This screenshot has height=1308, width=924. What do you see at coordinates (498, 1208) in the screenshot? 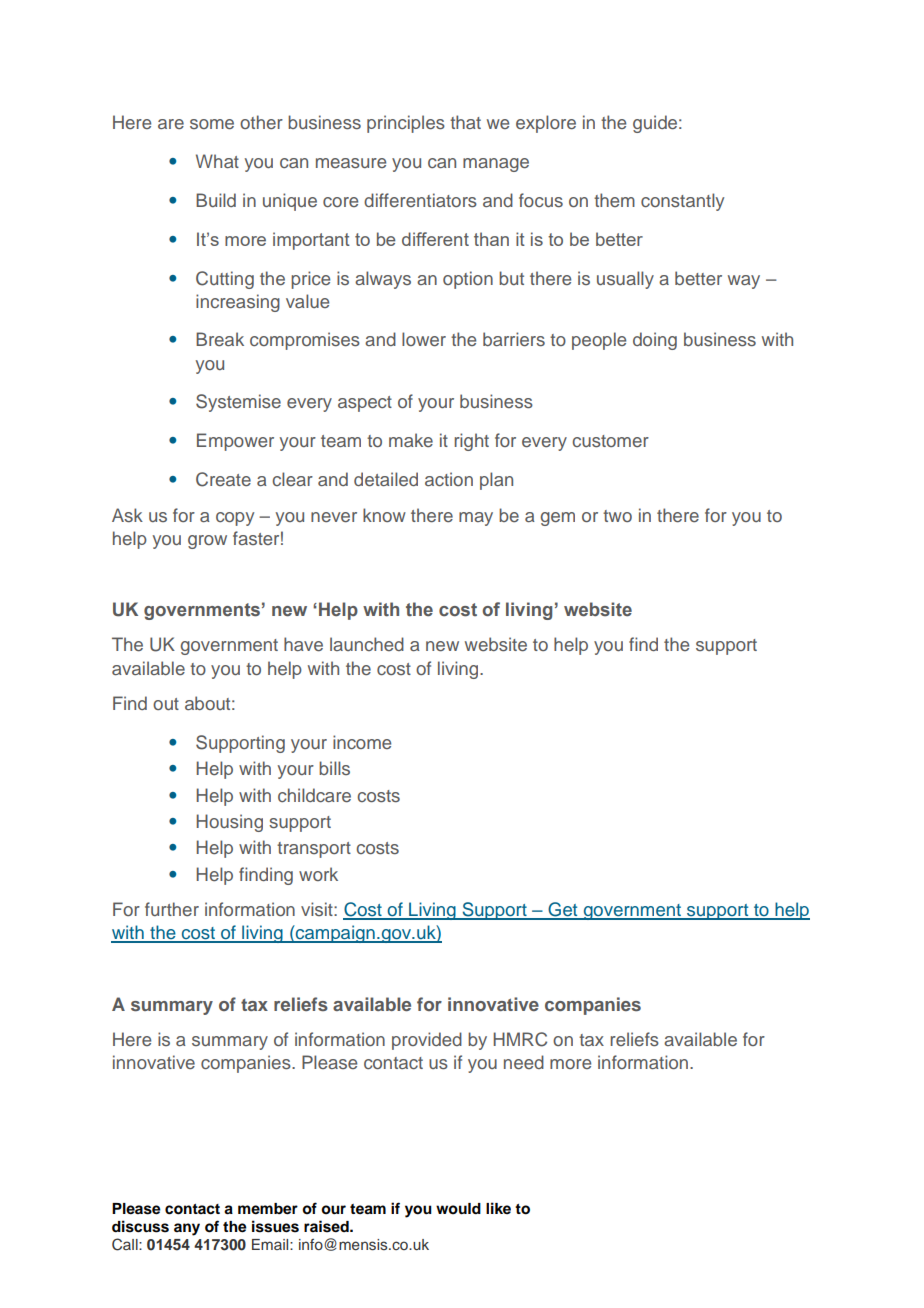
I see `like` at bounding box center [498, 1208].
